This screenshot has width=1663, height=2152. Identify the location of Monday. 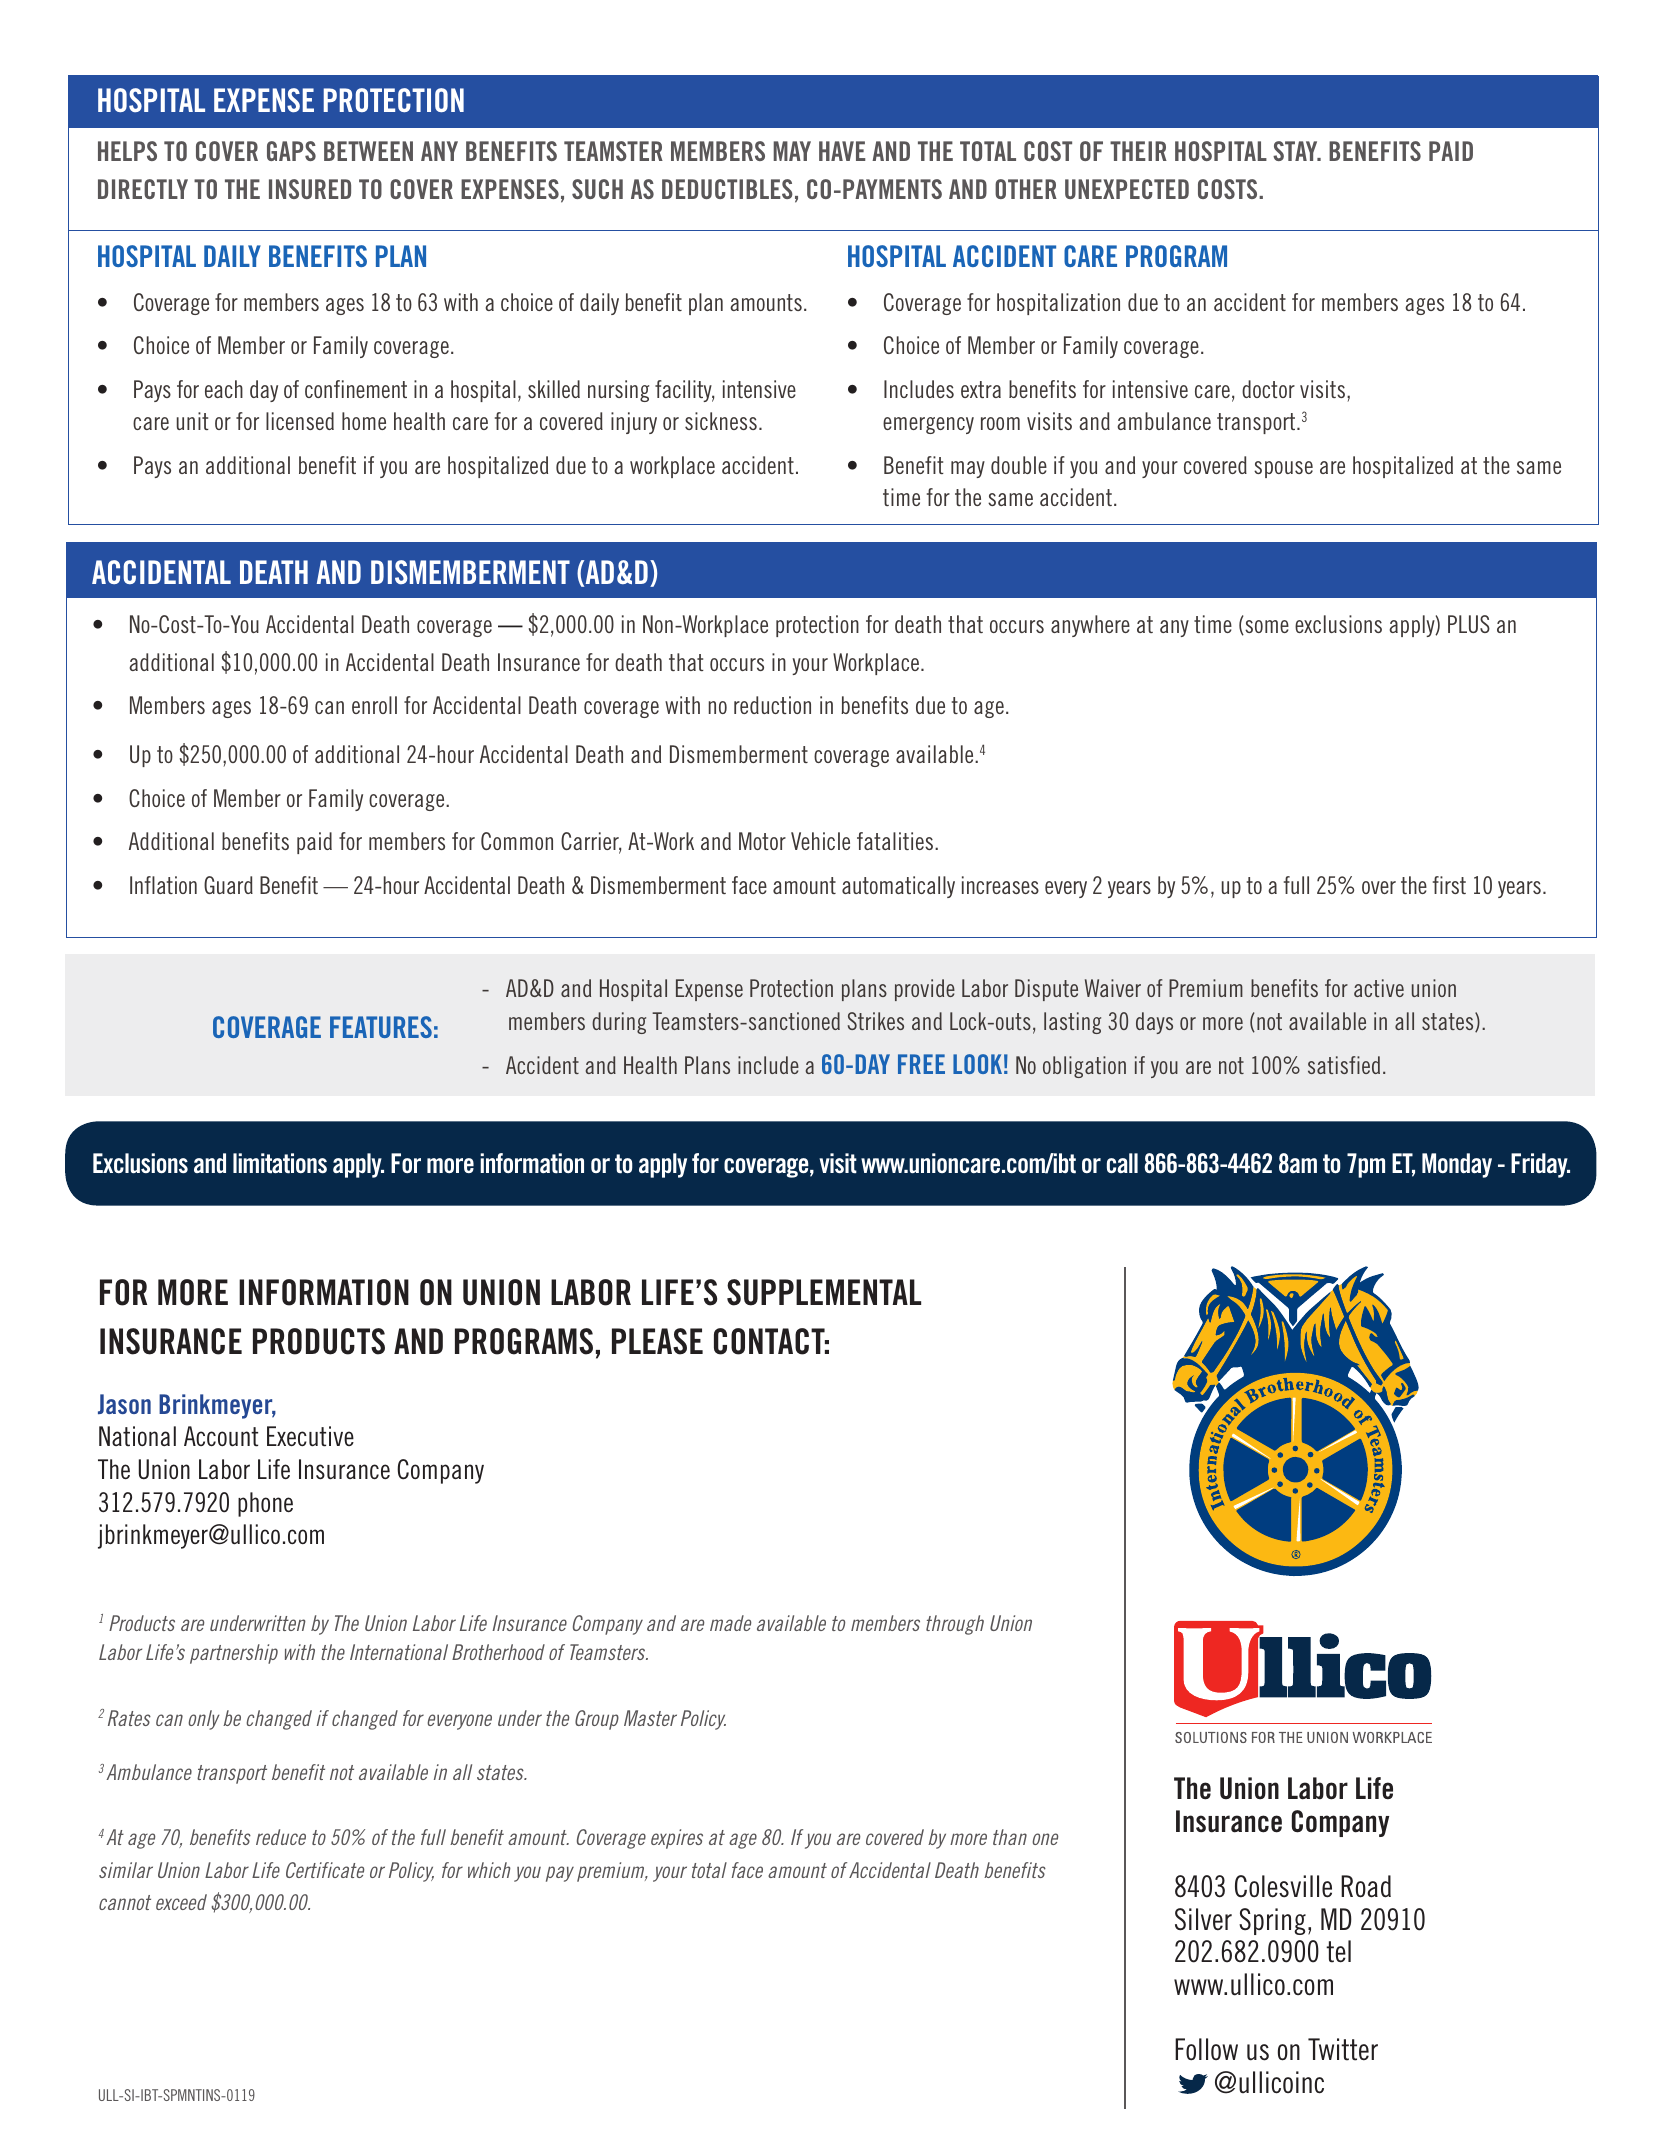
(1457, 1165).
